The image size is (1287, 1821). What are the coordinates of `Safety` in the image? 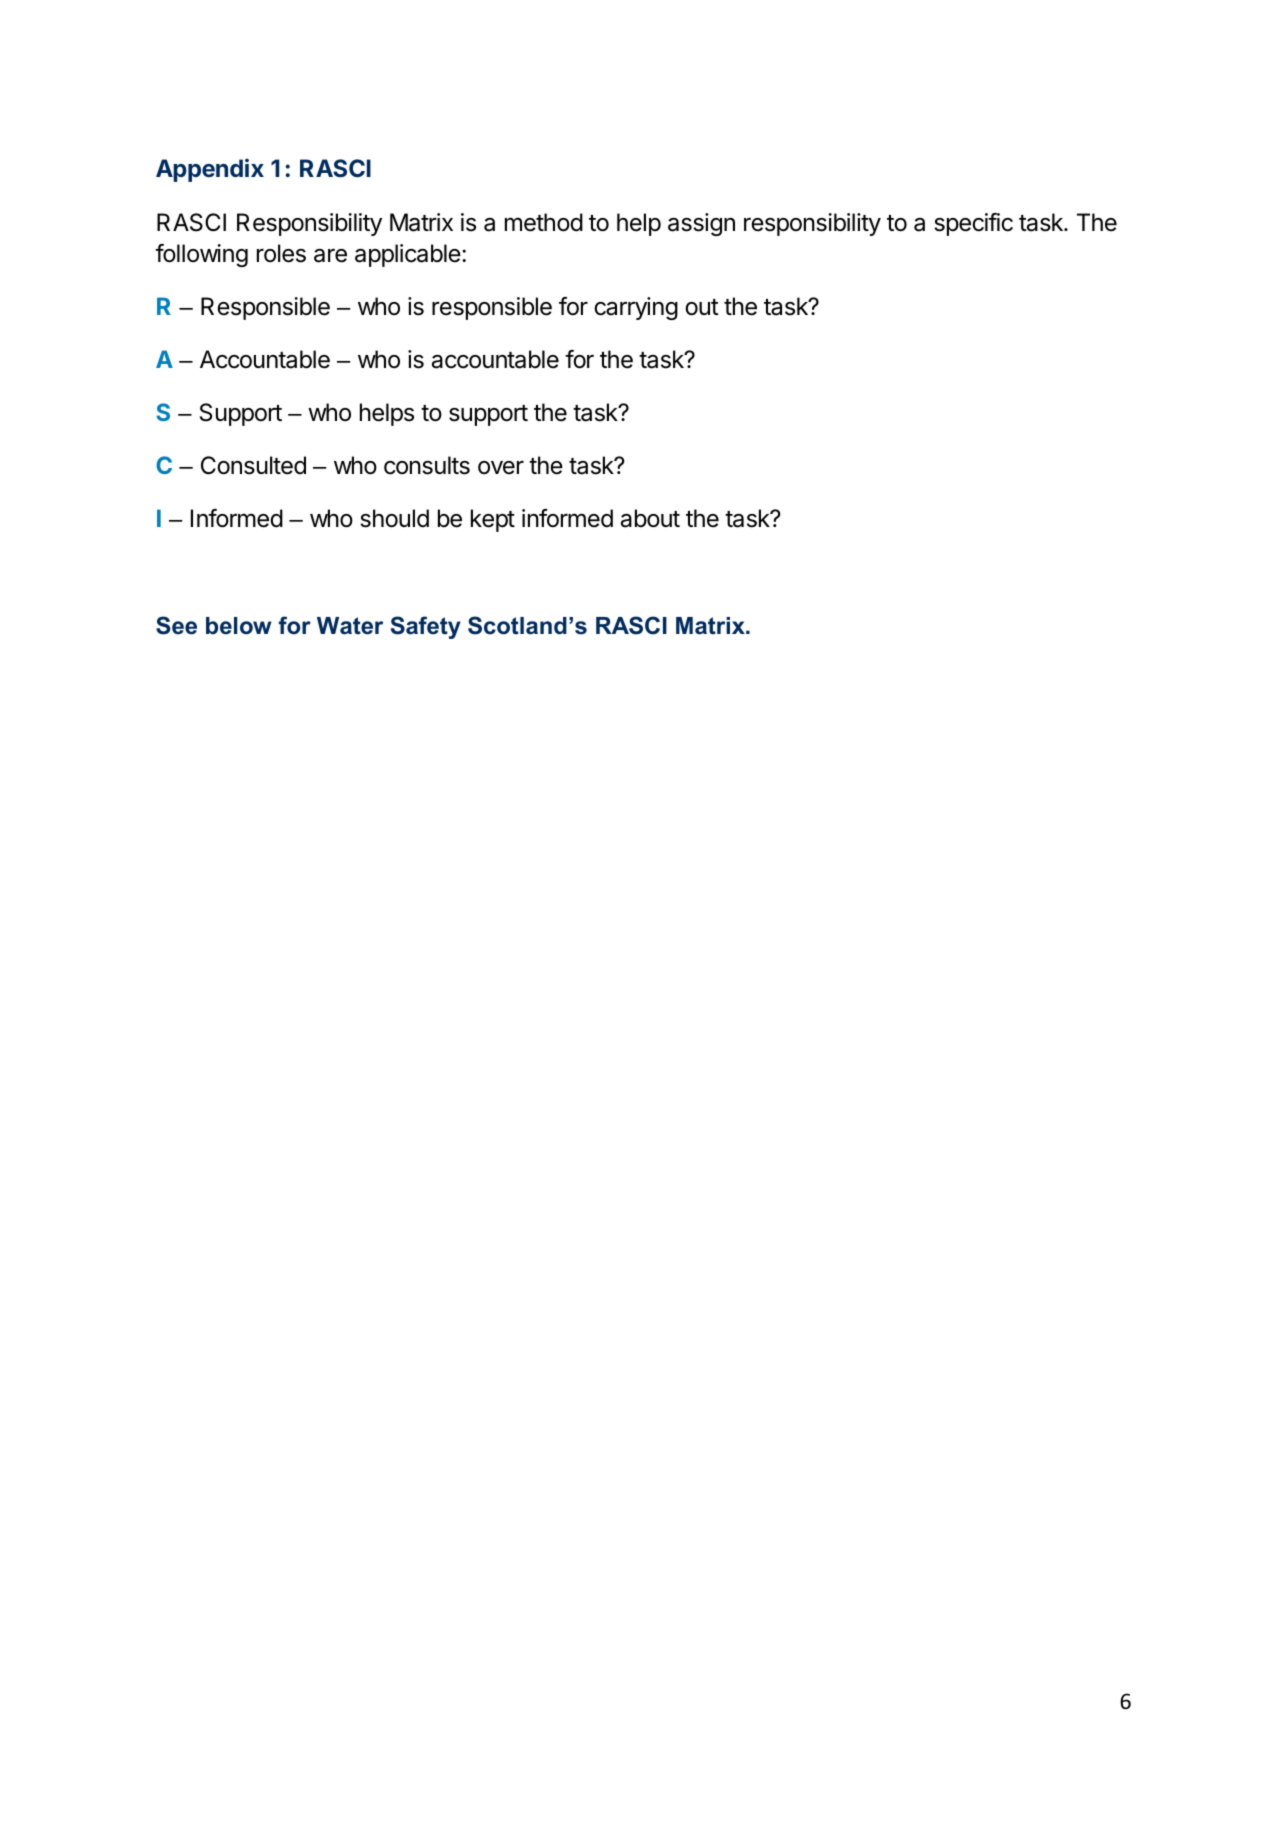 It's located at (426, 627).
